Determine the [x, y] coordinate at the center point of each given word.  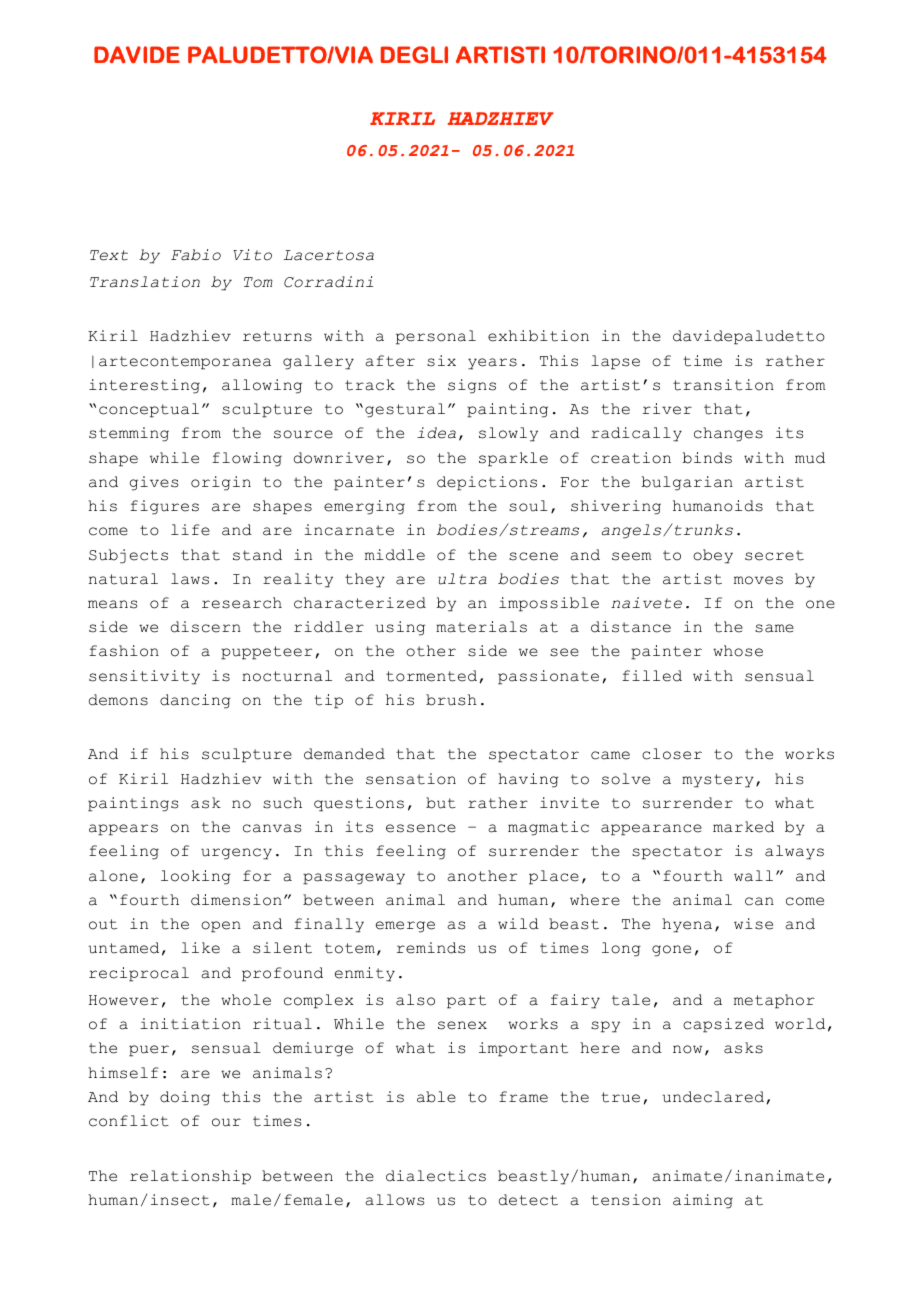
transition [723, 385]
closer [672, 754]
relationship [190, 1177]
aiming [703, 1201]
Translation [145, 282]
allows [394, 1200]
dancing [195, 701]
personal [436, 337]
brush [451, 700]
